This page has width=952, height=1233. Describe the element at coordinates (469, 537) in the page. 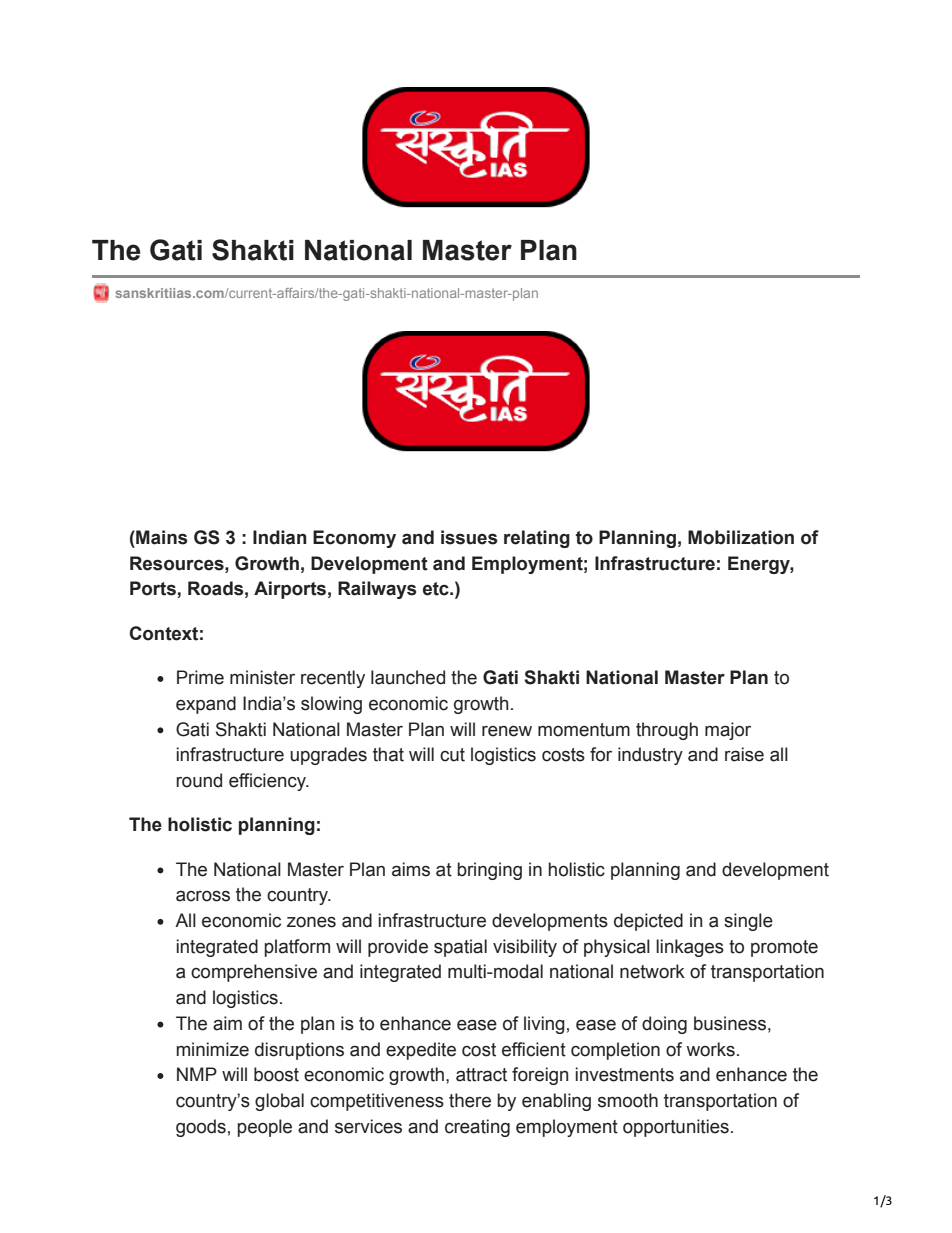

I see `issues` at that location.
